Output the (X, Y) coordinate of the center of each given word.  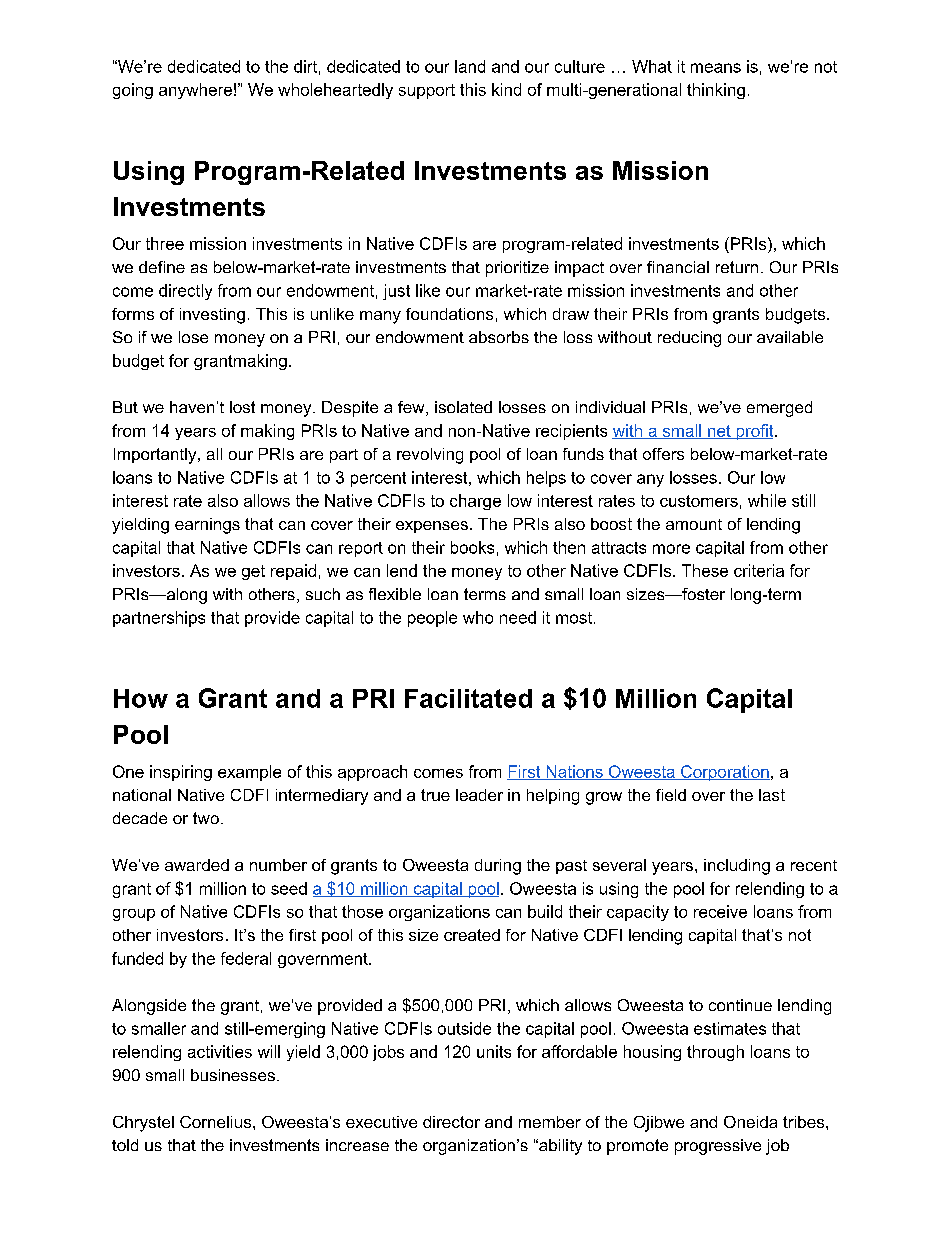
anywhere (195, 91)
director (451, 1122)
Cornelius (215, 1122)
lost (242, 407)
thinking (716, 91)
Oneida (750, 1122)
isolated (463, 407)
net (719, 432)
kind (506, 89)
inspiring (181, 773)
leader (479, 795)
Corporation (724, 773)
